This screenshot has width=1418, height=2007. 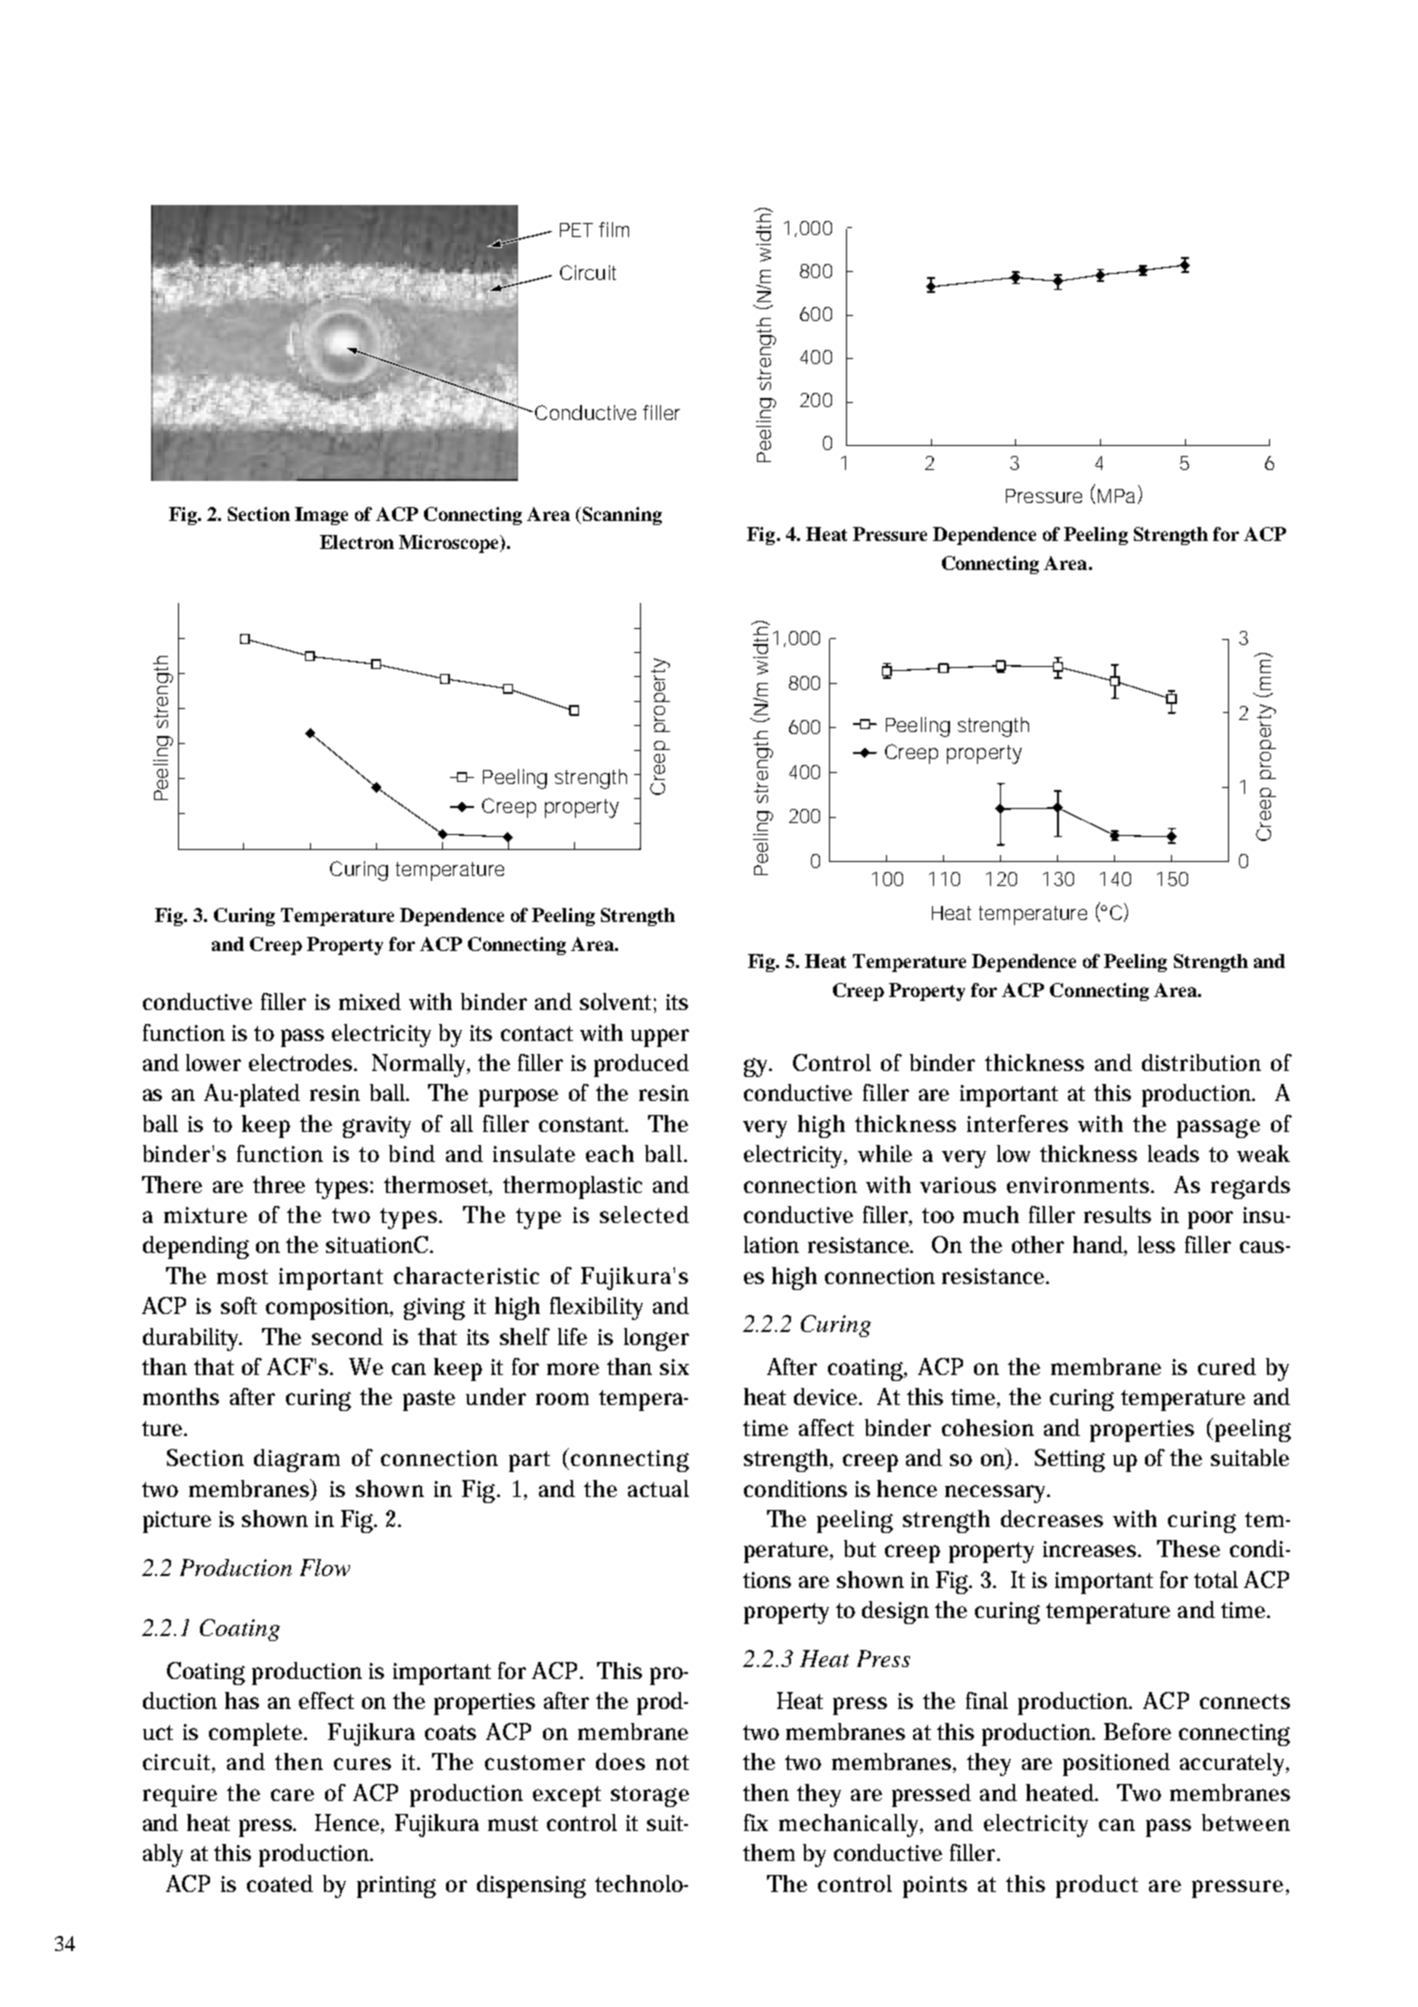 I want to click on distribution, so click(x=1201, y=1062).
